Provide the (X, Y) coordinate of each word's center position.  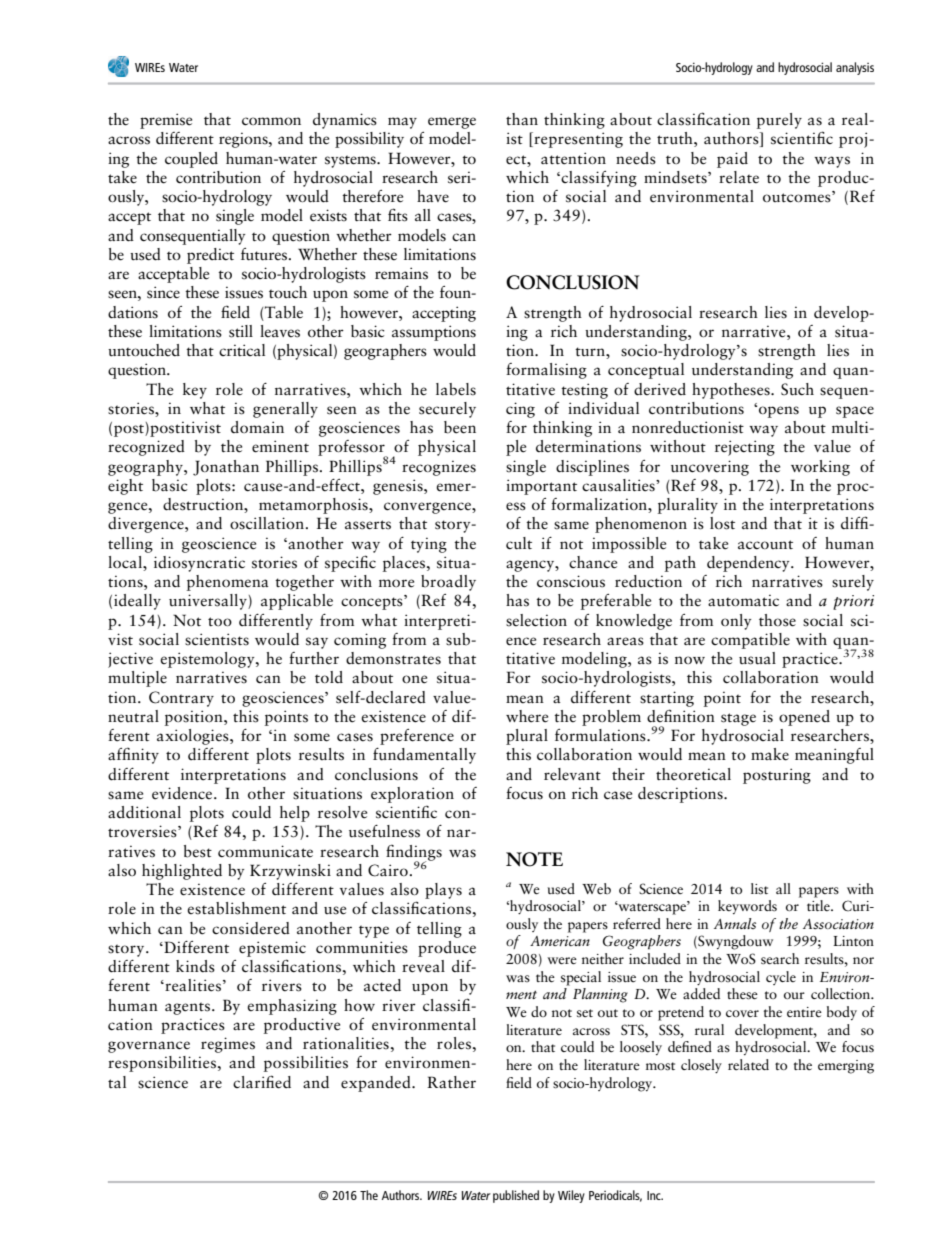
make (770, 754)
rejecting (745, 448)
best (198, 851)
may (402, 123)
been (460, 427)
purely (779, 121)
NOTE (534, 859)
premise (166, 121)
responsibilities (162, 1064)
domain (257, 427)
